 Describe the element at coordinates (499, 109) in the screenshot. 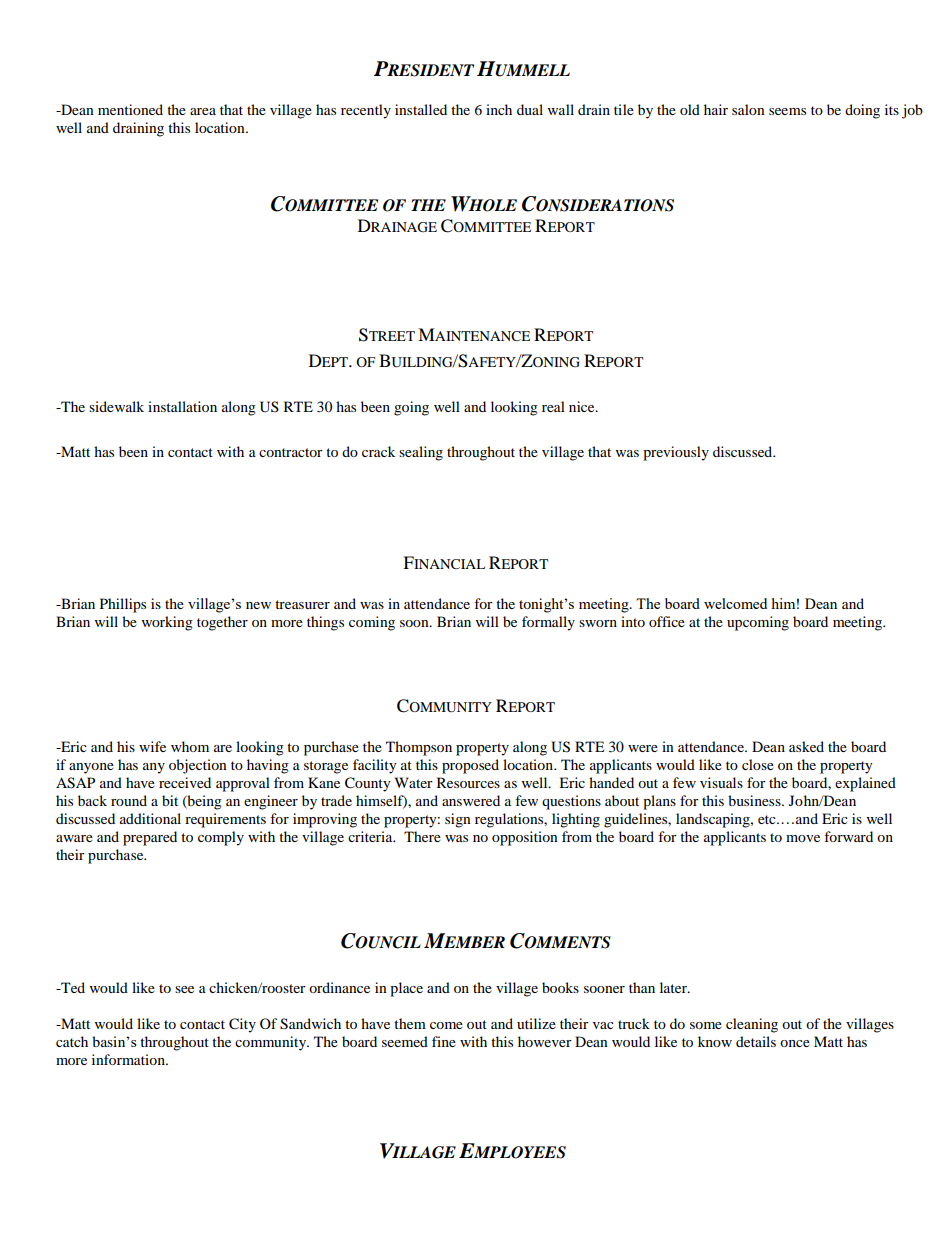

I see `inch` at that location.
